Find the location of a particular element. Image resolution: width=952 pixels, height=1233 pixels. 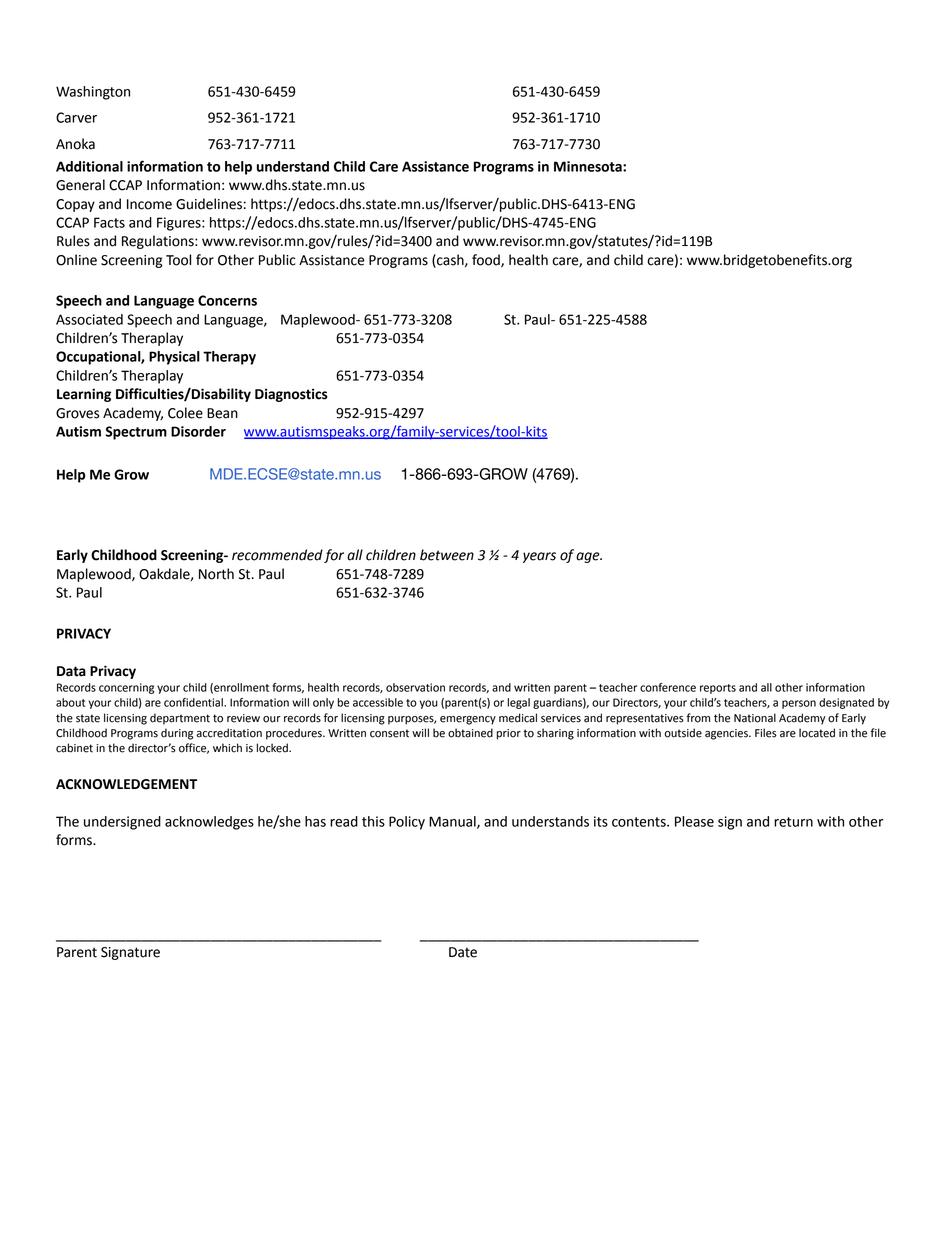

acknowledges is located at coordinates (209, 823).
